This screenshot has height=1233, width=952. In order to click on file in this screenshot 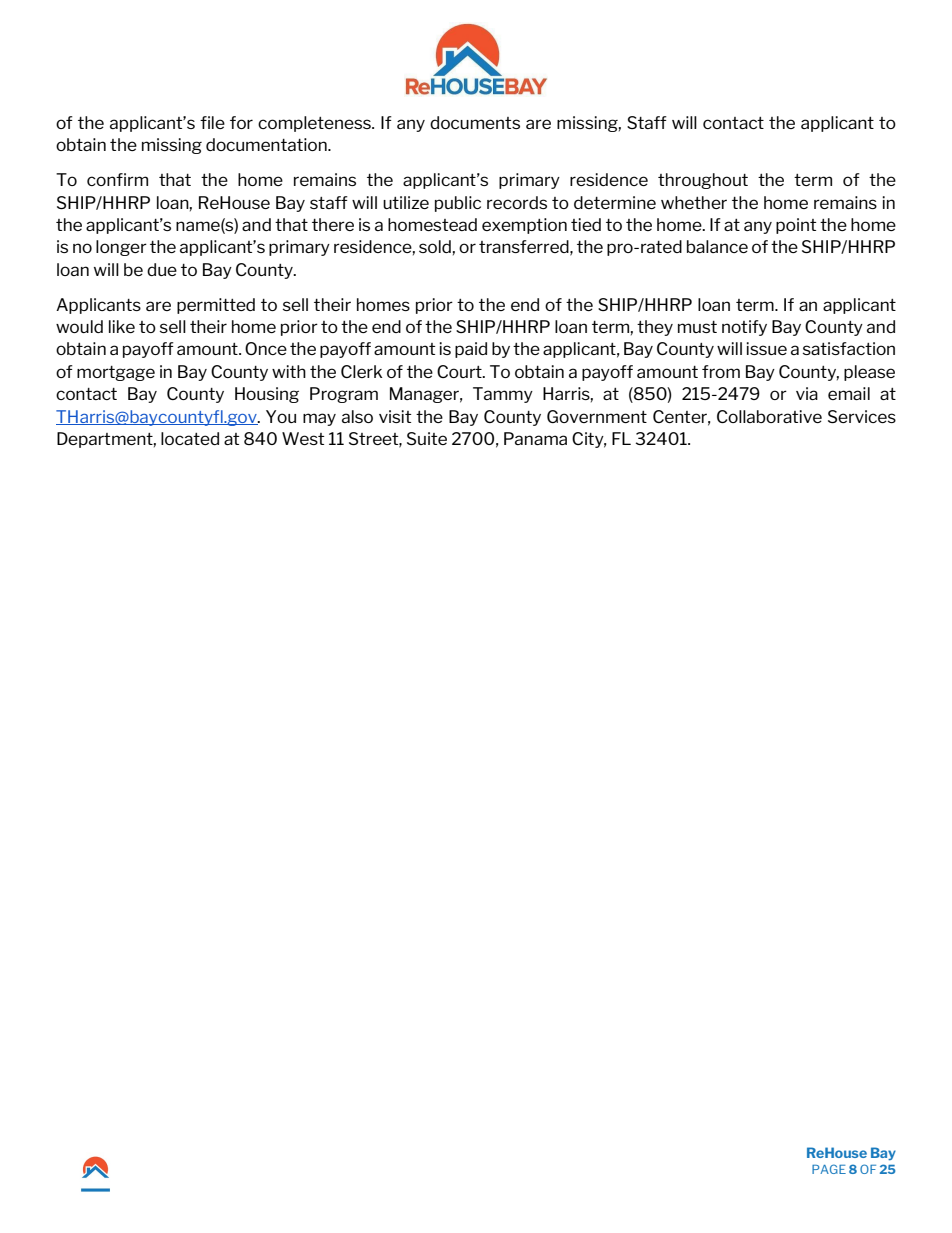, I will do `click(212, 122)`.
